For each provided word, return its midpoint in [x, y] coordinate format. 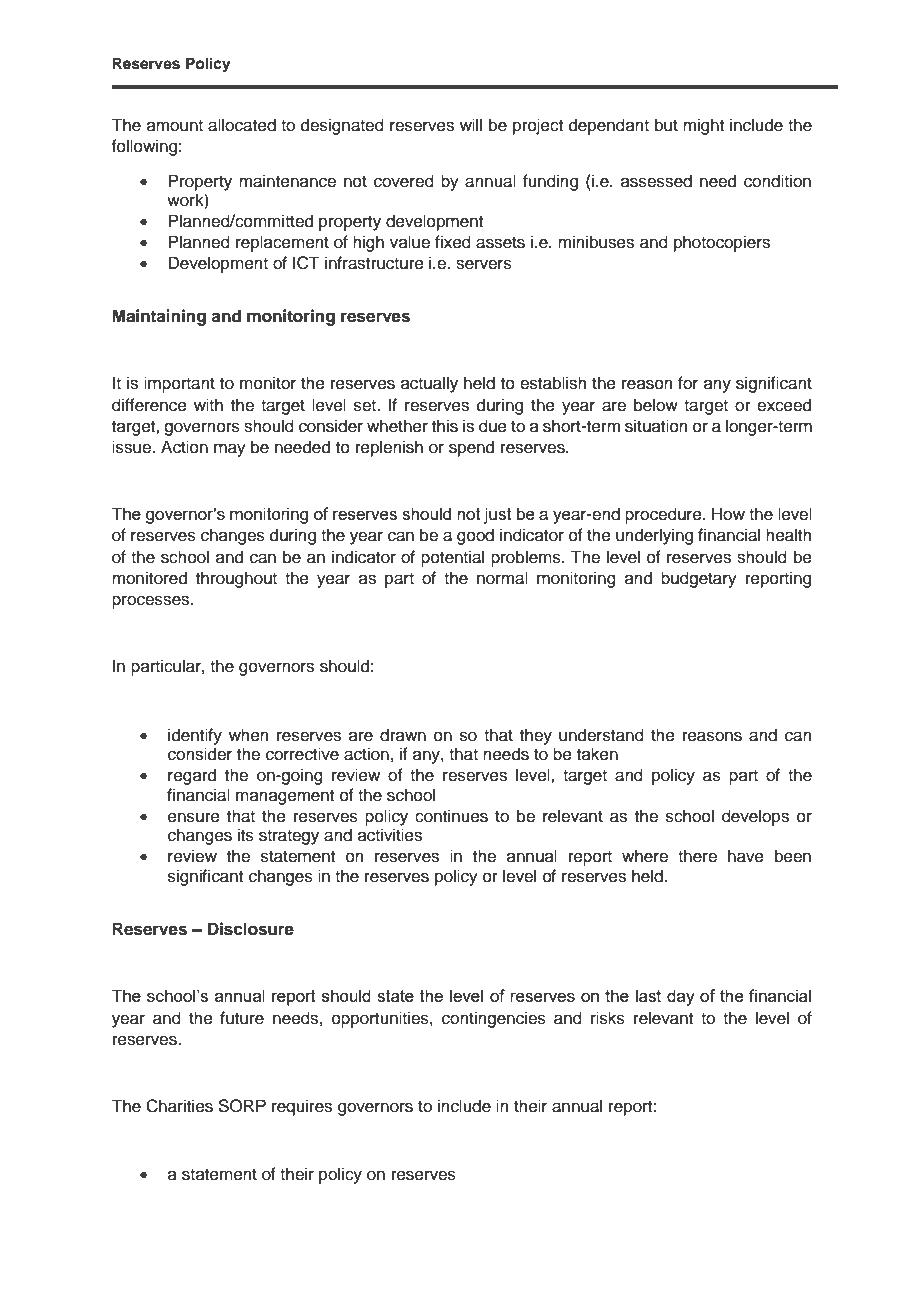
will [471, 124]
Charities [179, 1106]
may [230, 450]
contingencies [494, 1019]
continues [451, 816]
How [728, 514]
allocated [242, 125]
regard [192, 776]
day [681, 997]
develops [755, 817]
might [703, 126]
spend [471, 448]
